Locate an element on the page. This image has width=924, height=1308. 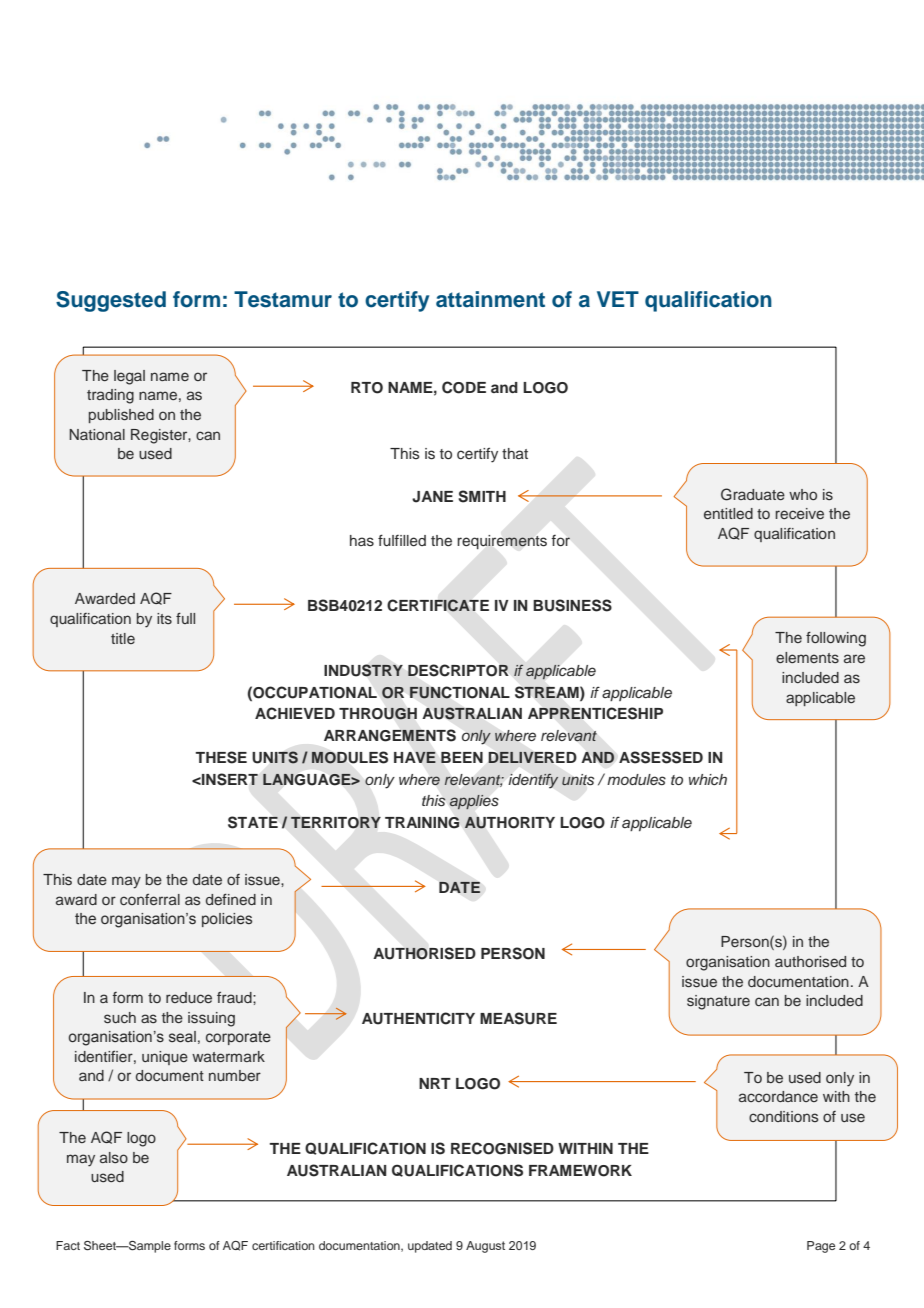
VET is located at coordinates (618, 299).
